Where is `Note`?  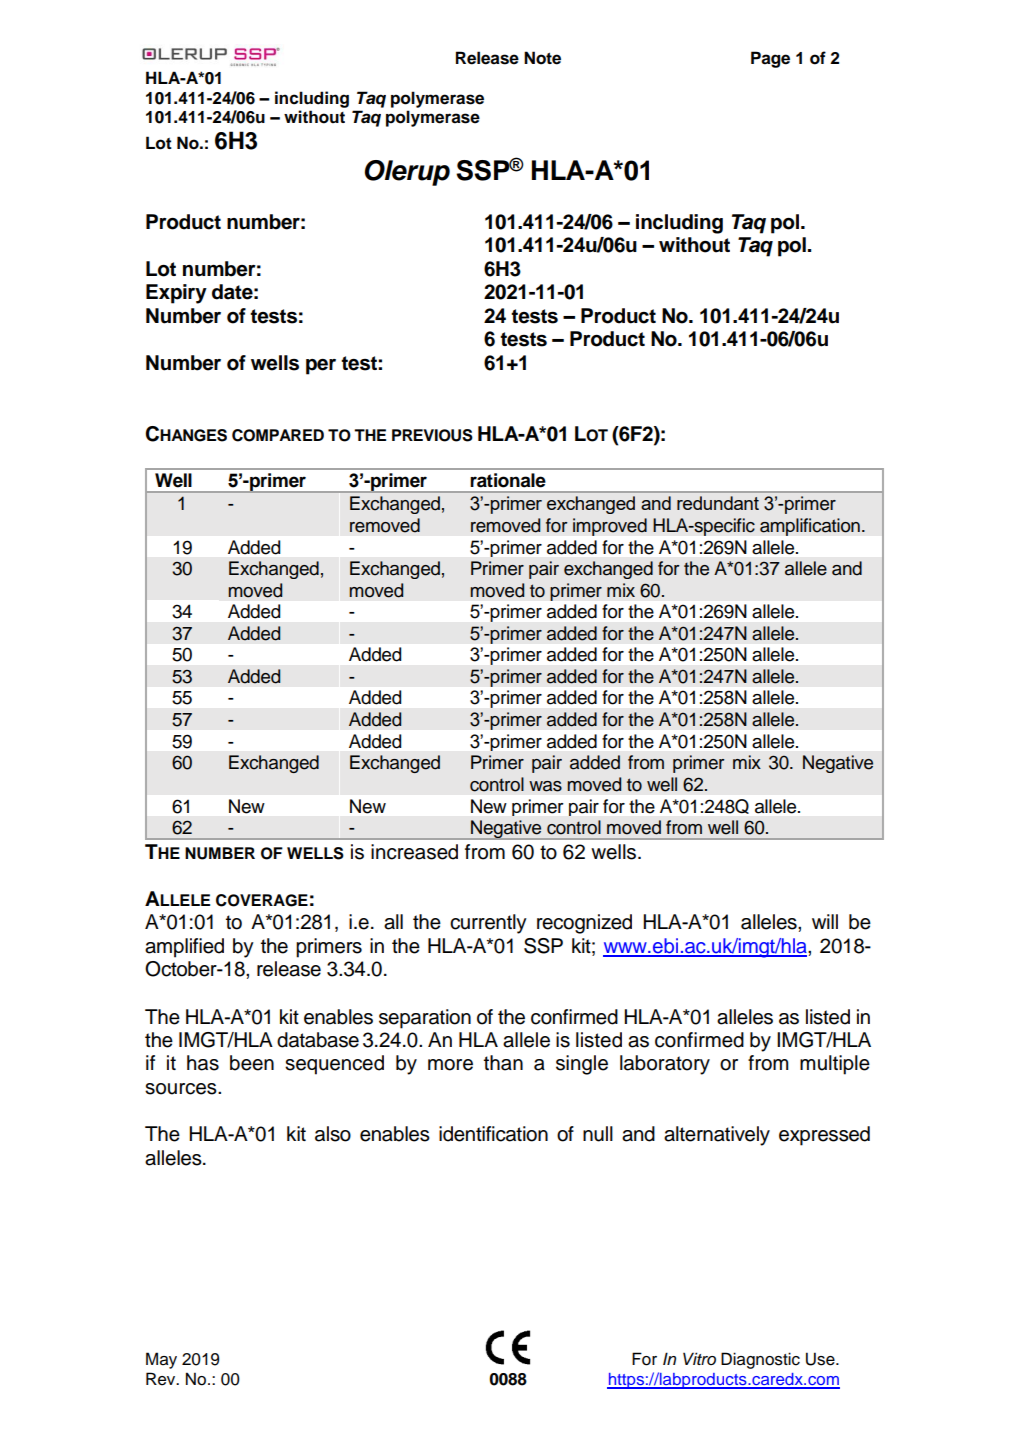
Note is located at coordinates (542, 58).
